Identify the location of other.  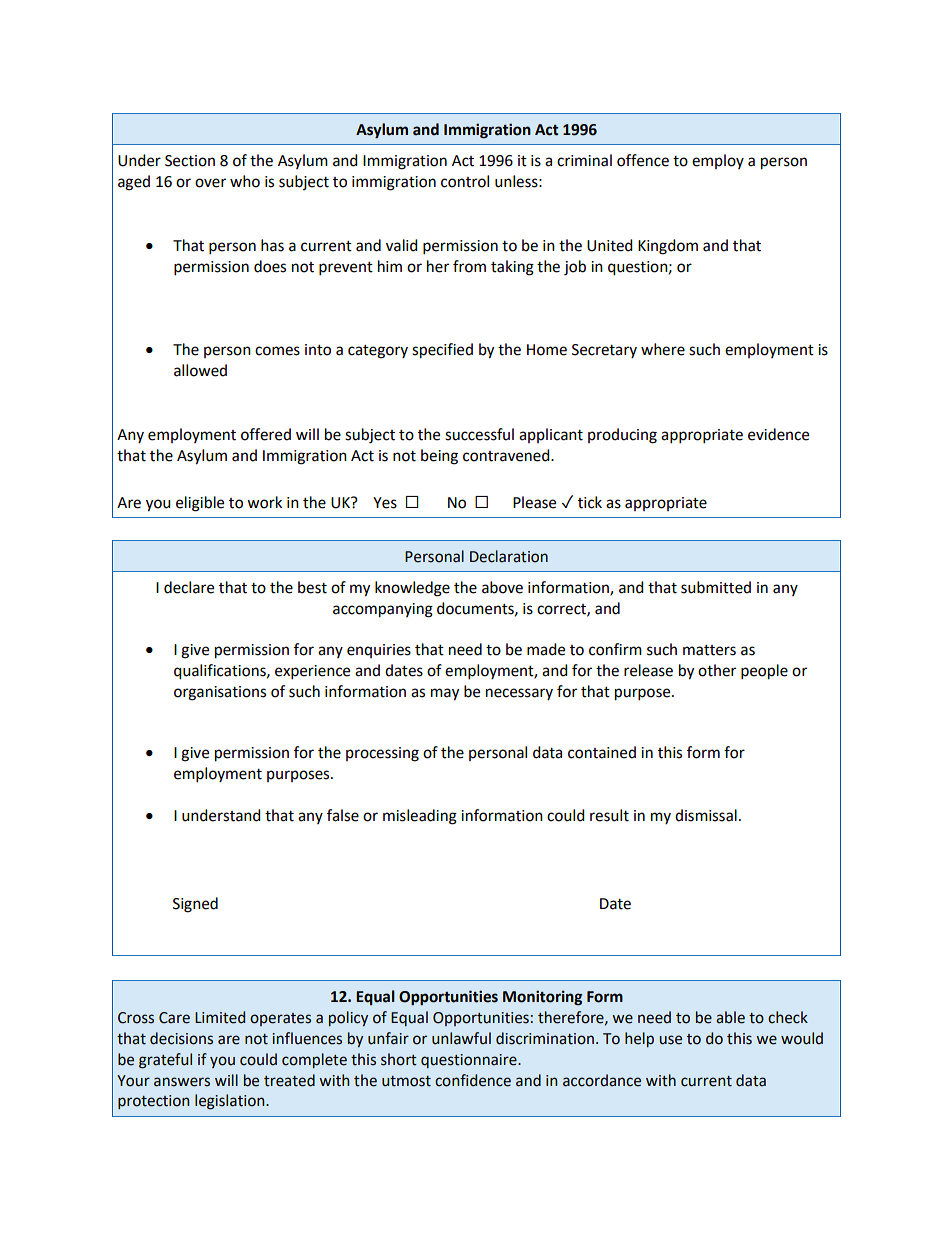
(717, 670).
